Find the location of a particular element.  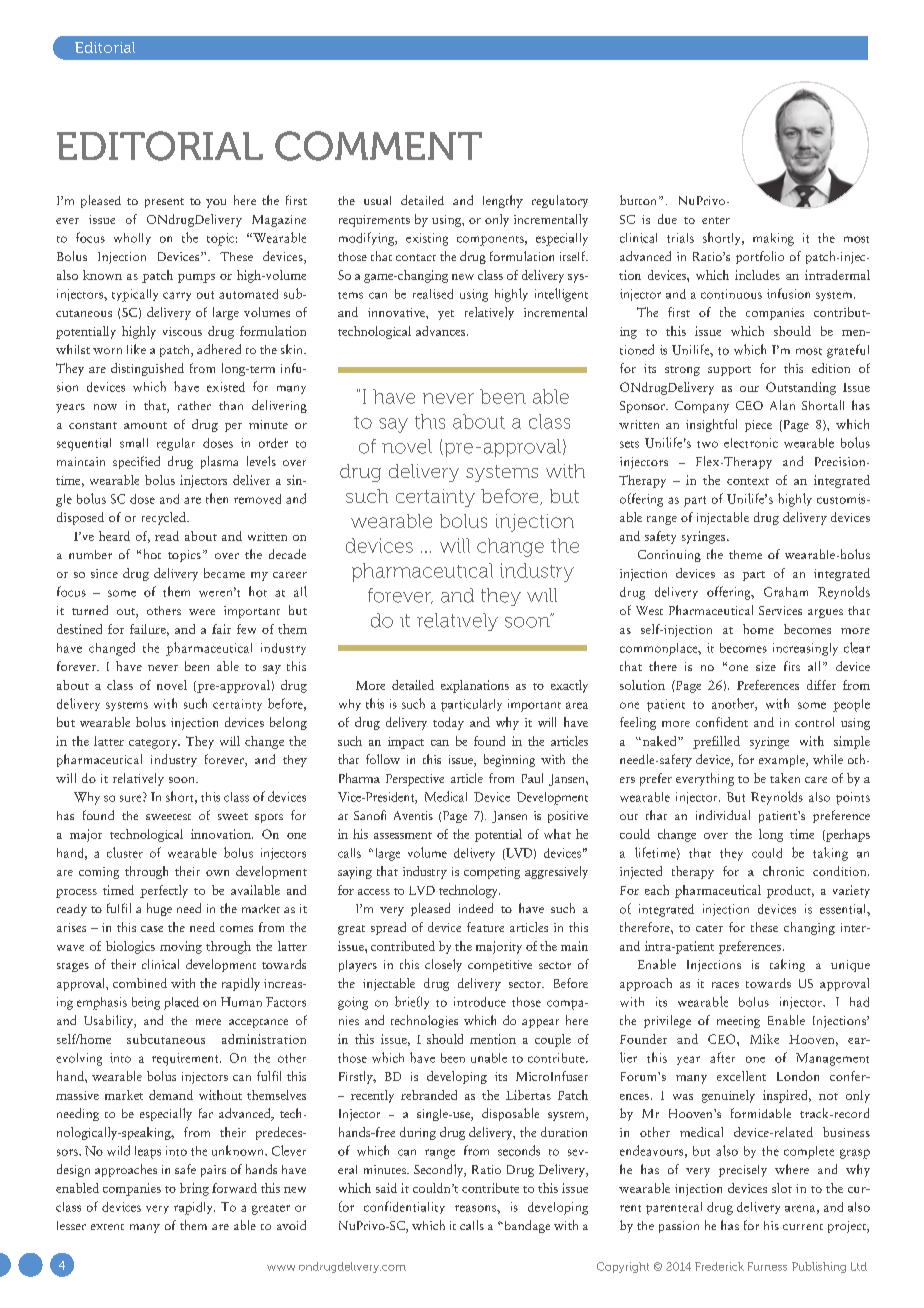

control is located at coordinates (814, 722).
